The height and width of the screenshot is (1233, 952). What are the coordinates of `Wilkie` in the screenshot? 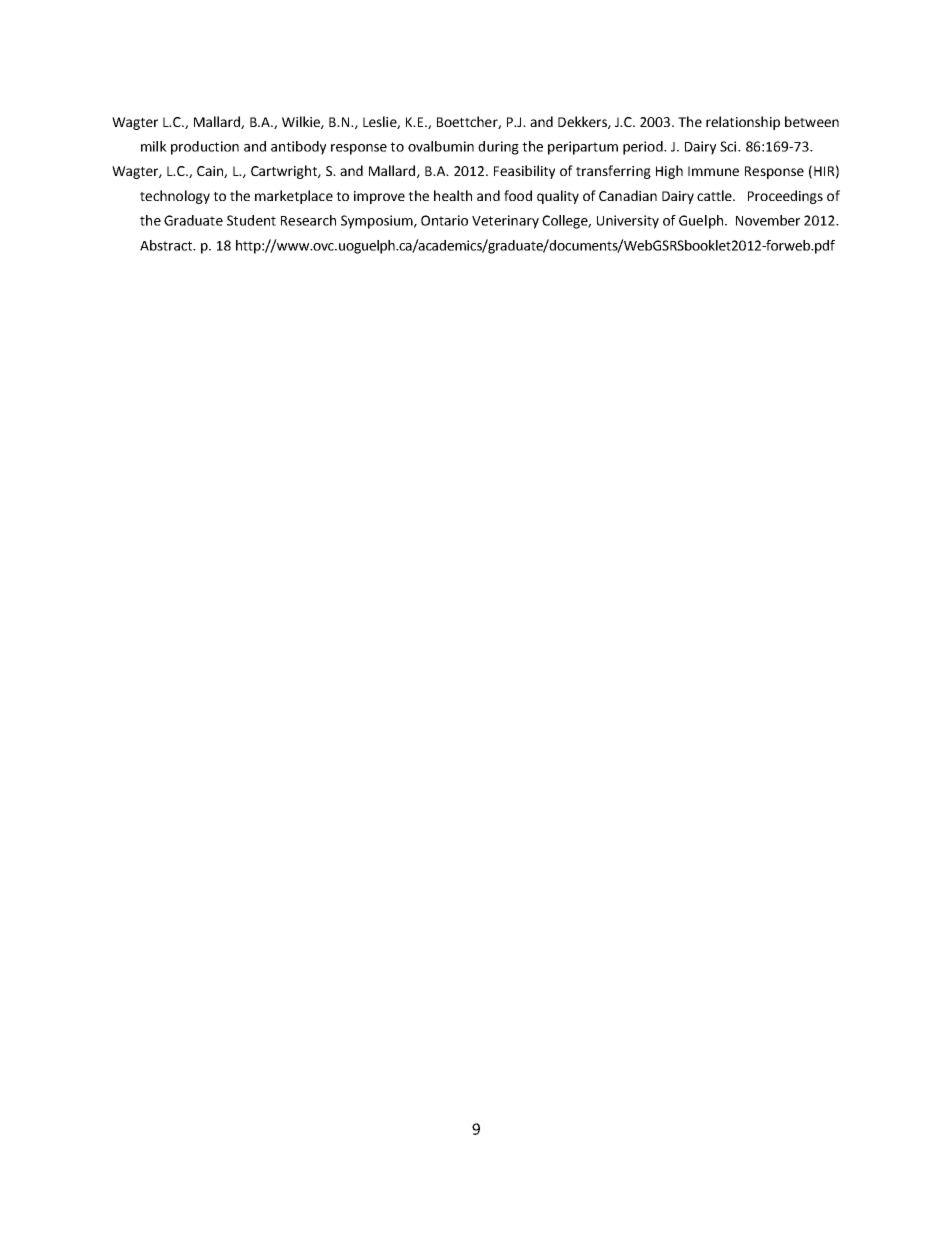 It's located at (302, 122).
